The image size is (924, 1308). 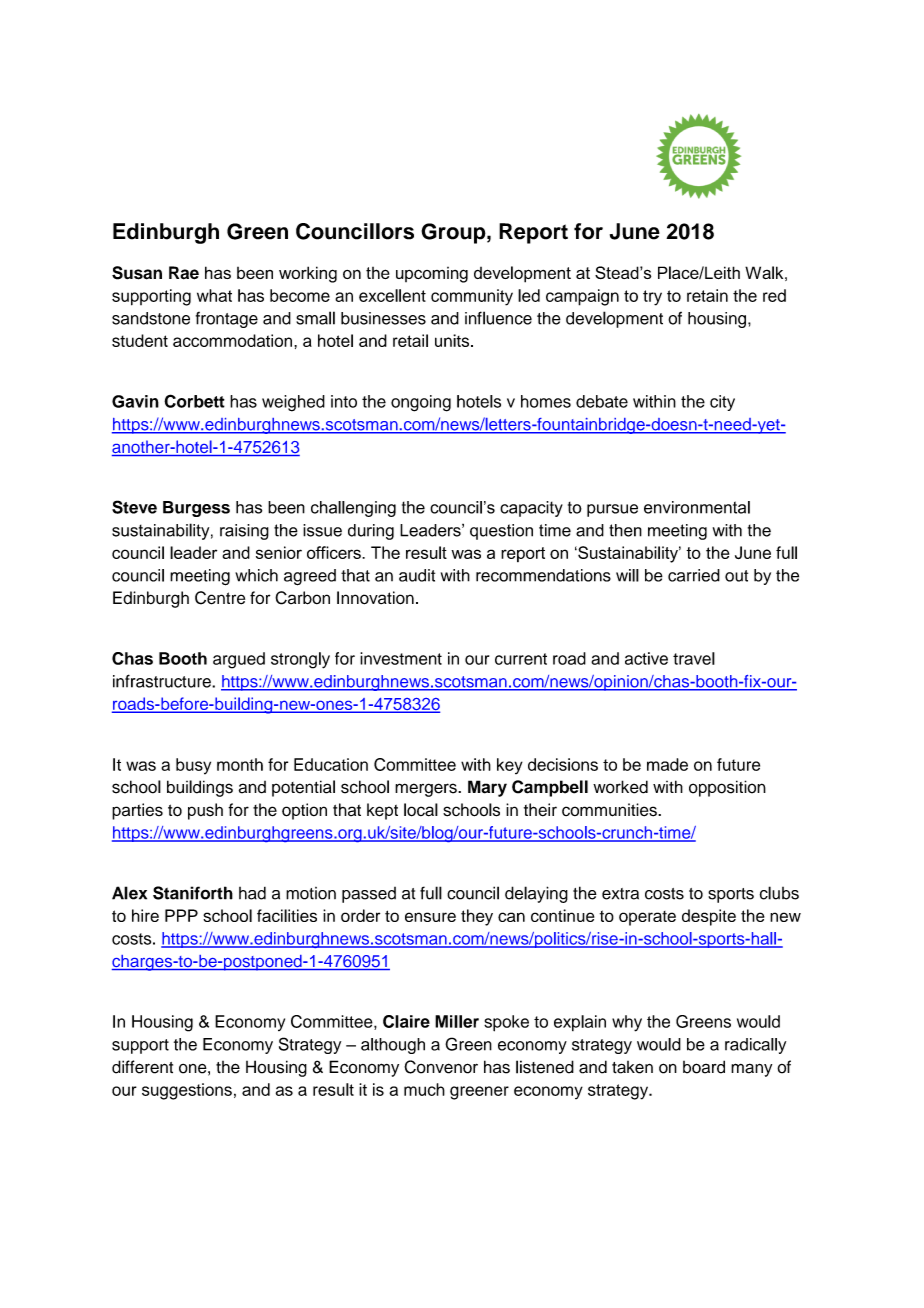 What do you see at coordinates (187, 1091) in the screenshot?
I see `suggestions` at bounding box center [187, 1091].
